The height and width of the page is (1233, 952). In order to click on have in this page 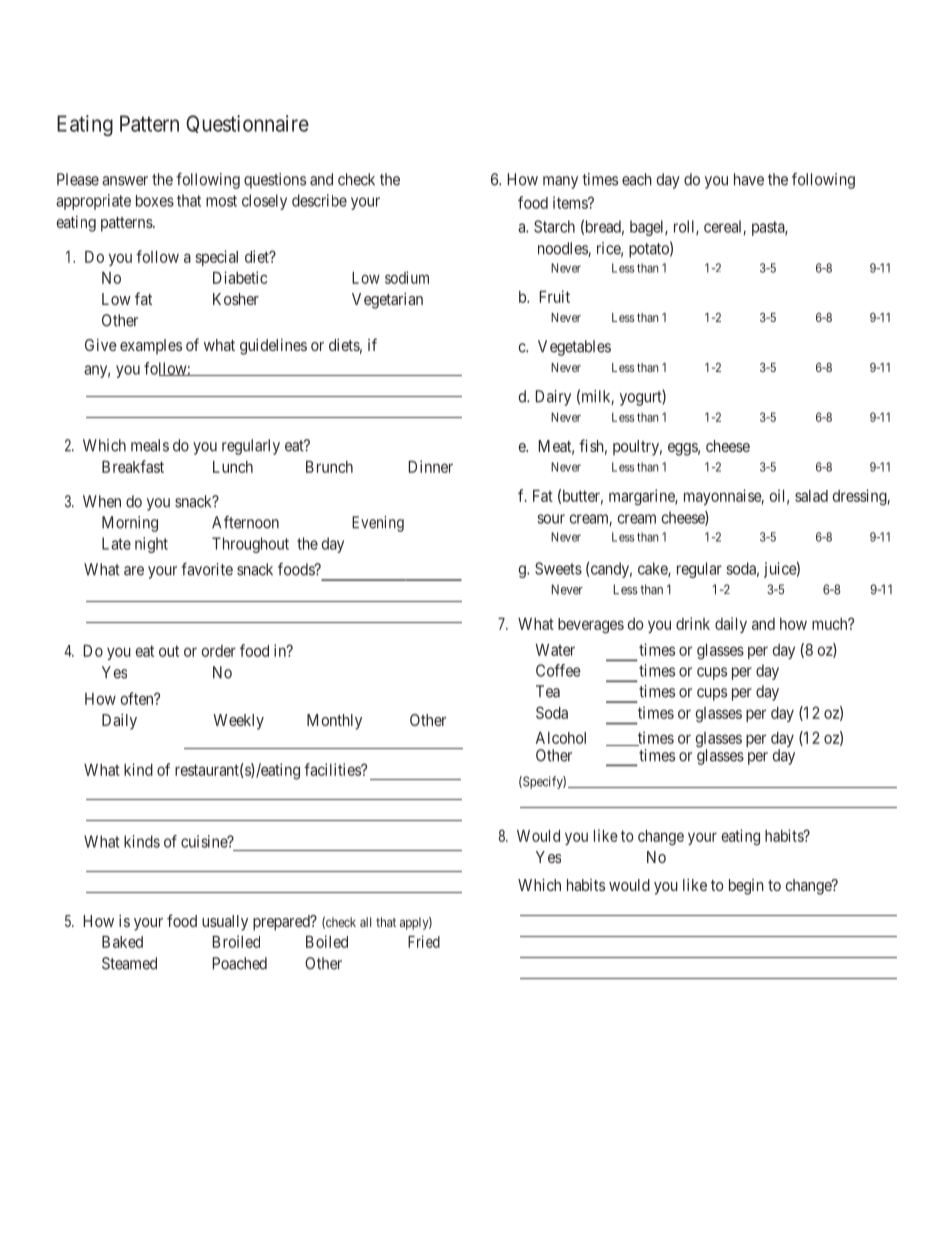, I will do `click(749, 179)`.
